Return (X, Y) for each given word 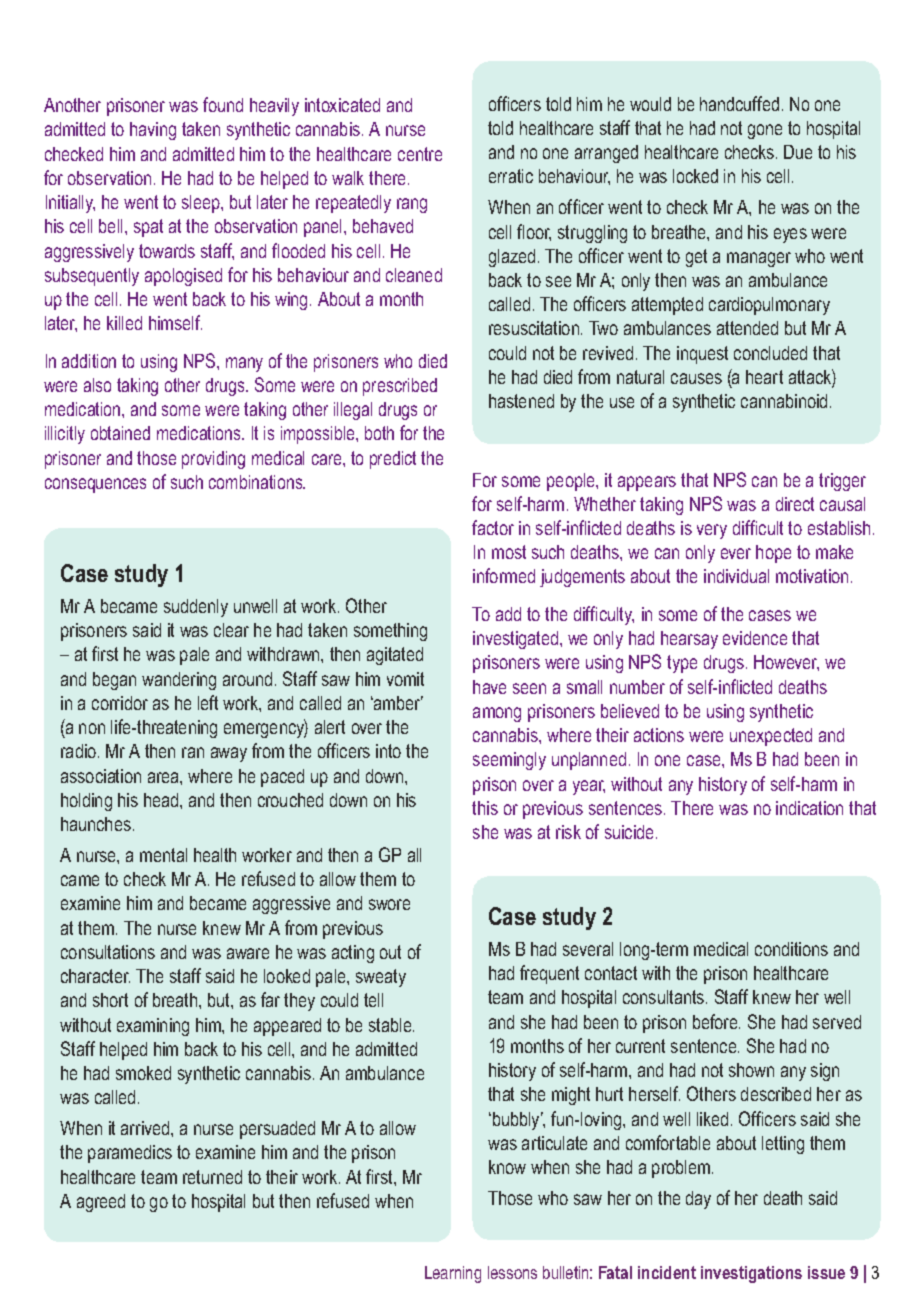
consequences (95, 485)
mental (163, 855)
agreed (101, 1203)
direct (795, 504)
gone (765, 131)
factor (493, 527)
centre (420, 154)
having (153, 131)
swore (389, 904)
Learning (453, 1274)
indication (809, 808)
